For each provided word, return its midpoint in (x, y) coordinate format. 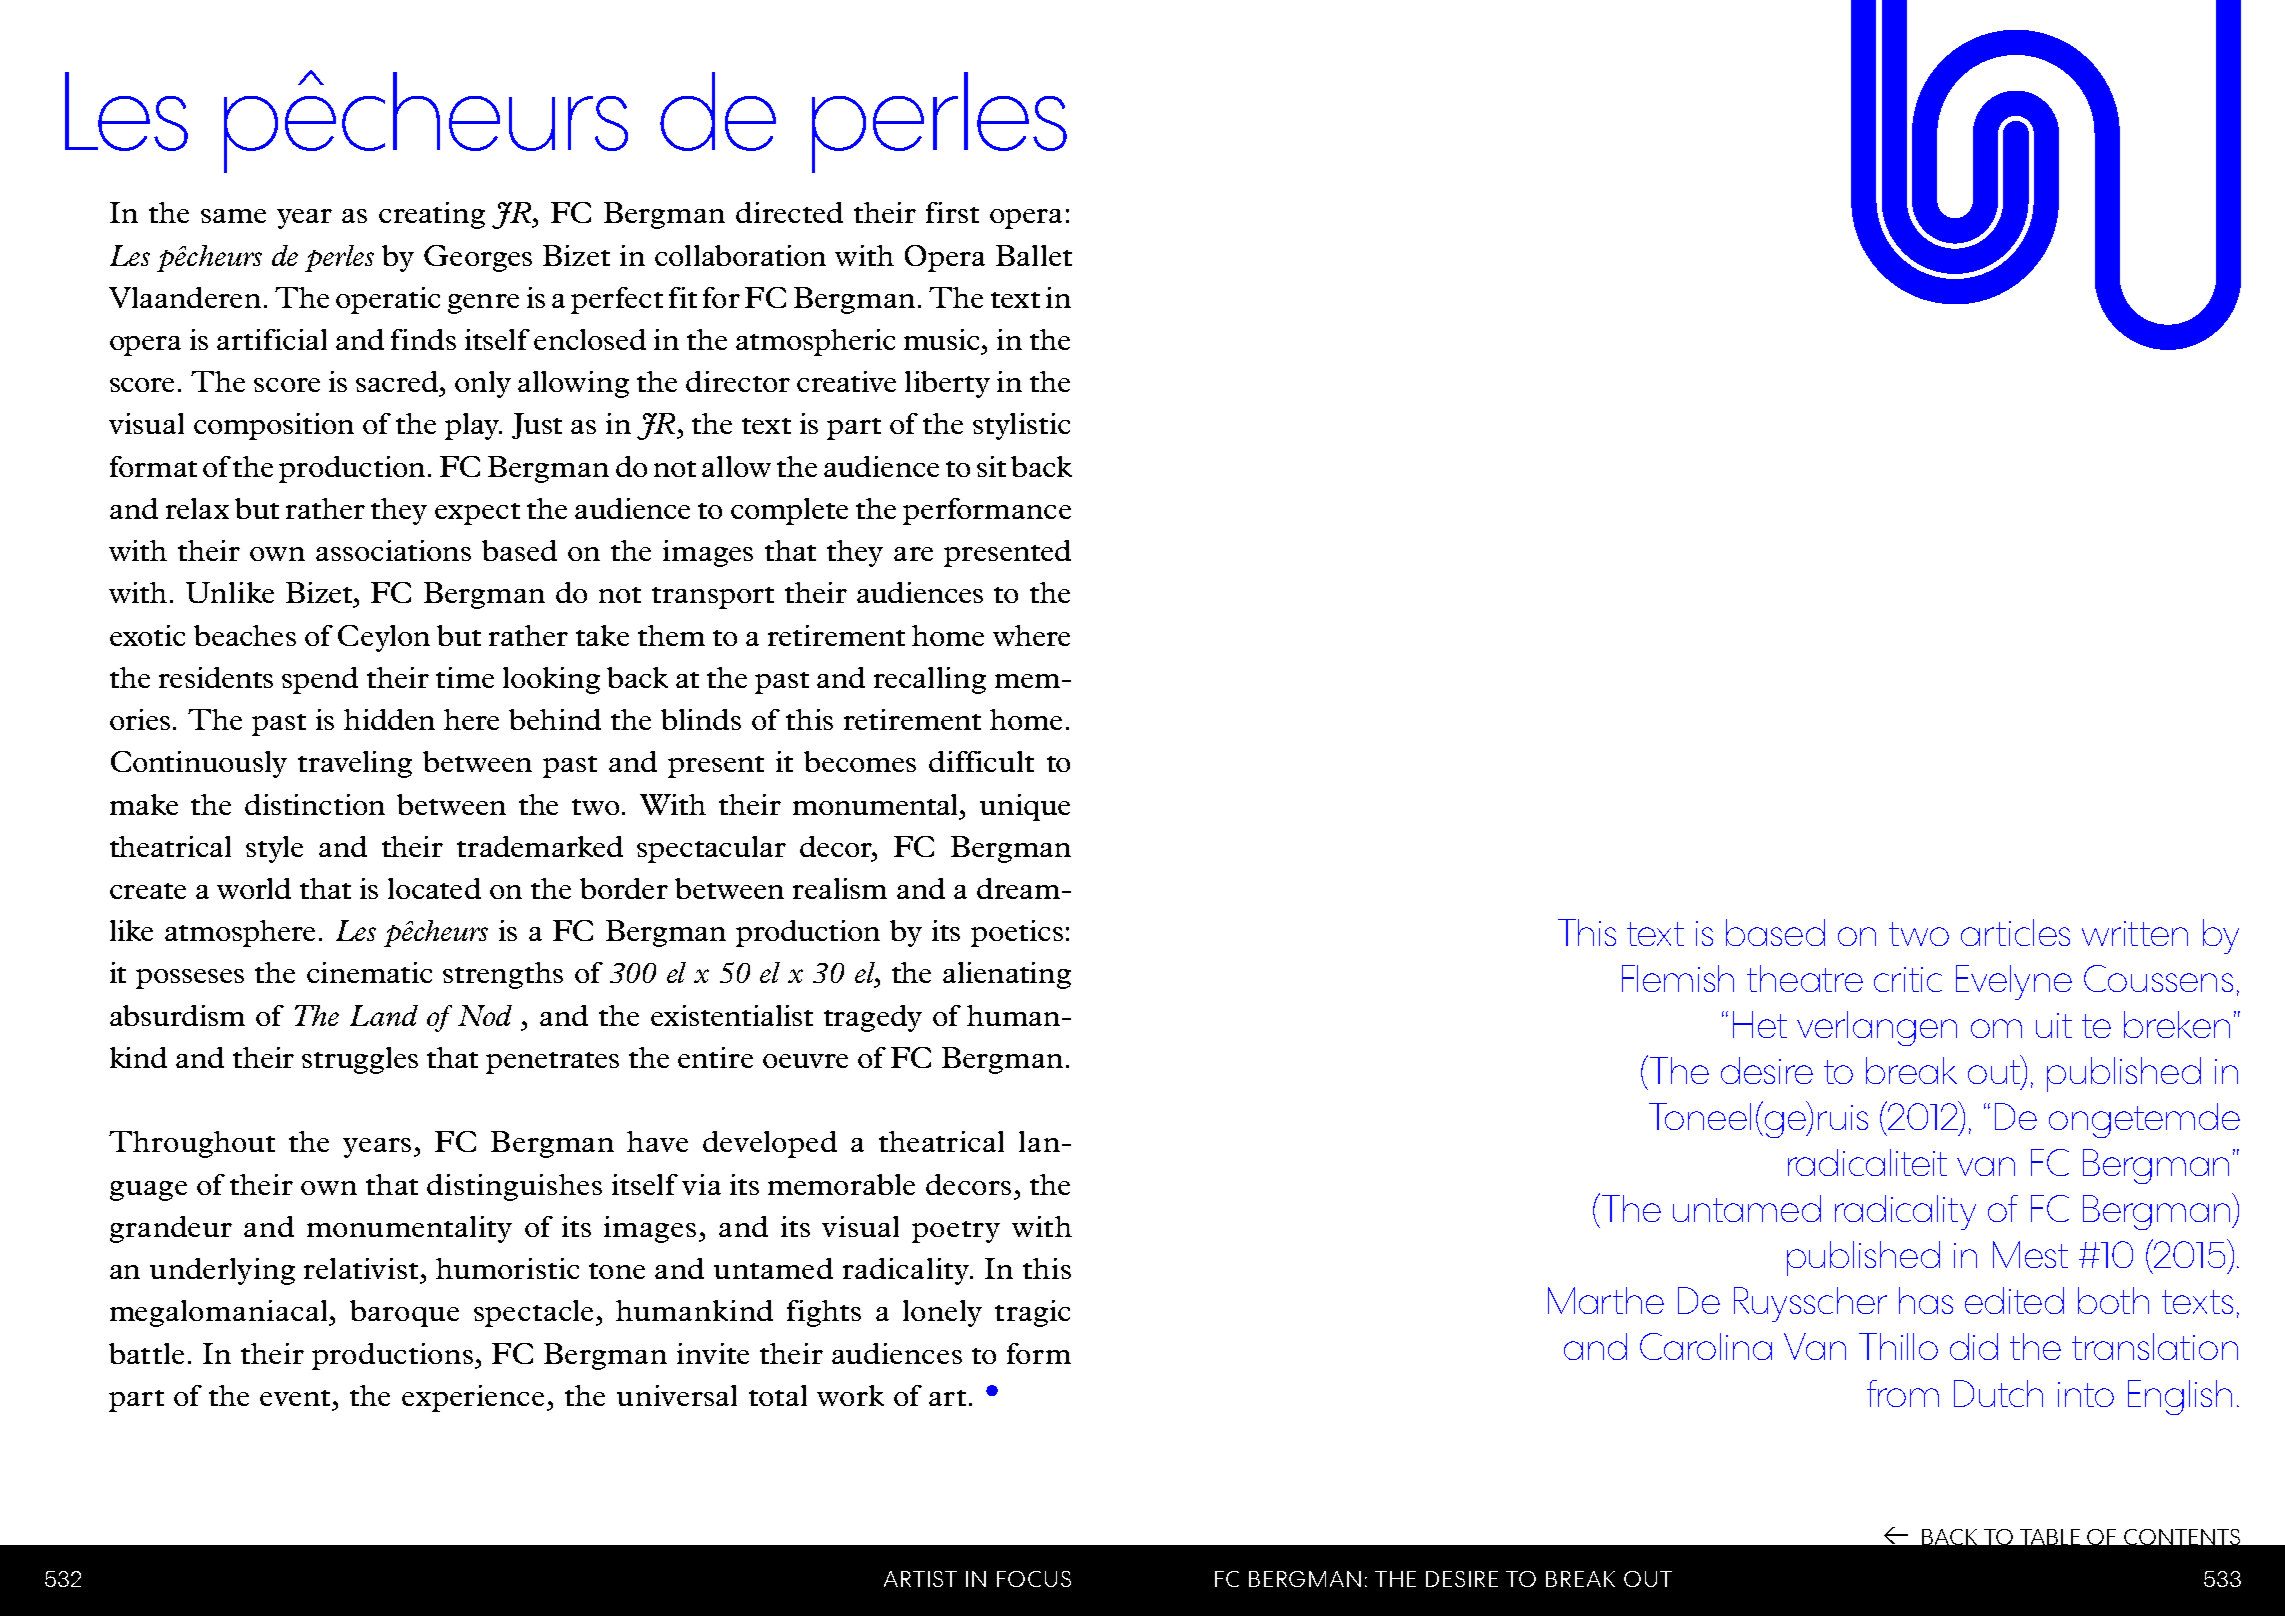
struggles (360, 1060)
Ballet (1034, 255)
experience (475, 1398)
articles (2015, 932)
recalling (930, 680)
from (1903, 1393)
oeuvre (805, 1061)
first (952, 212)
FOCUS (1034, 1579)
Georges (478, 258)
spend (320, 680)
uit (2054, 1025)
